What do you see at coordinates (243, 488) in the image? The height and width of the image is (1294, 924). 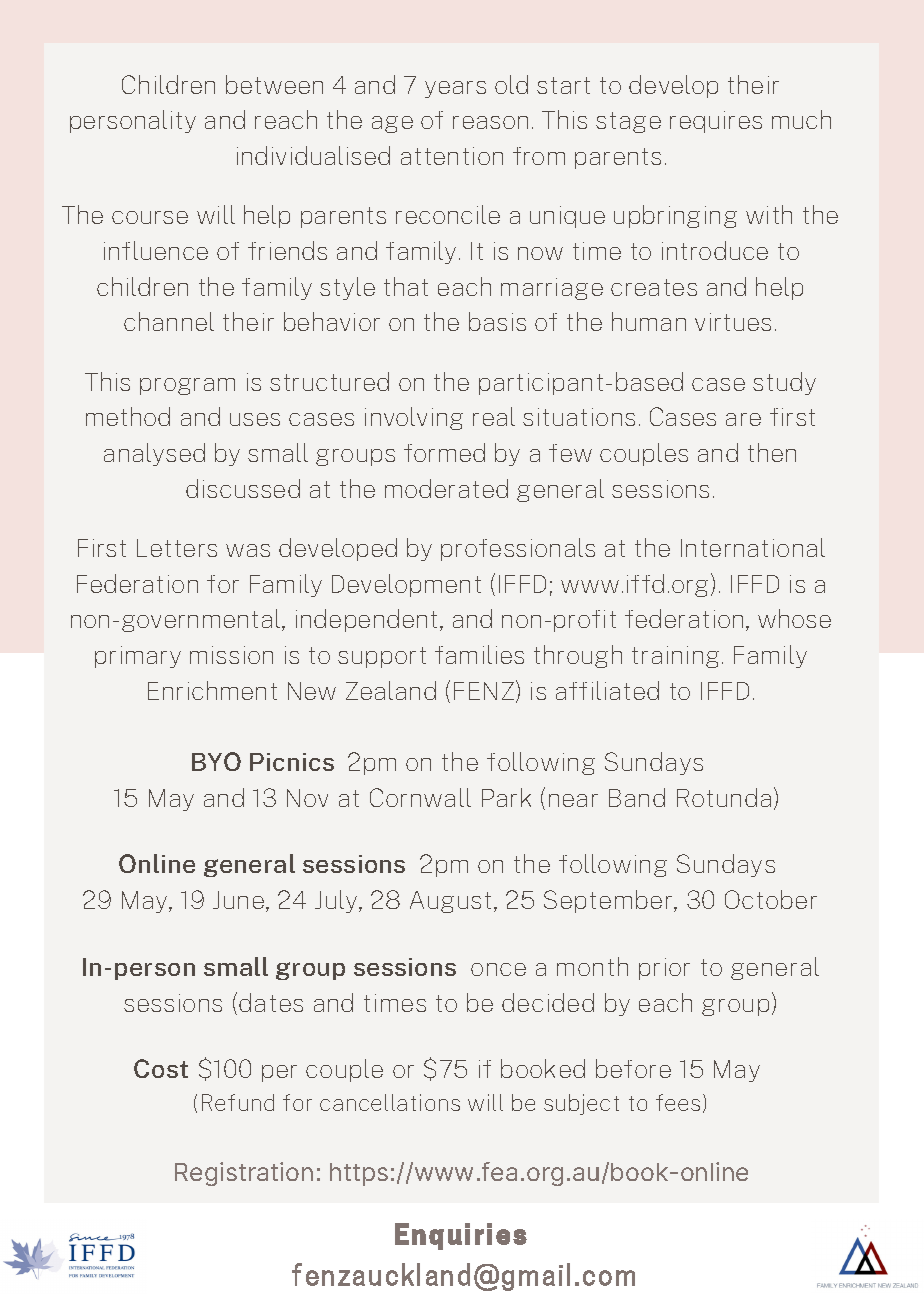 I see `discussed` at bounding box center [243, 488].
